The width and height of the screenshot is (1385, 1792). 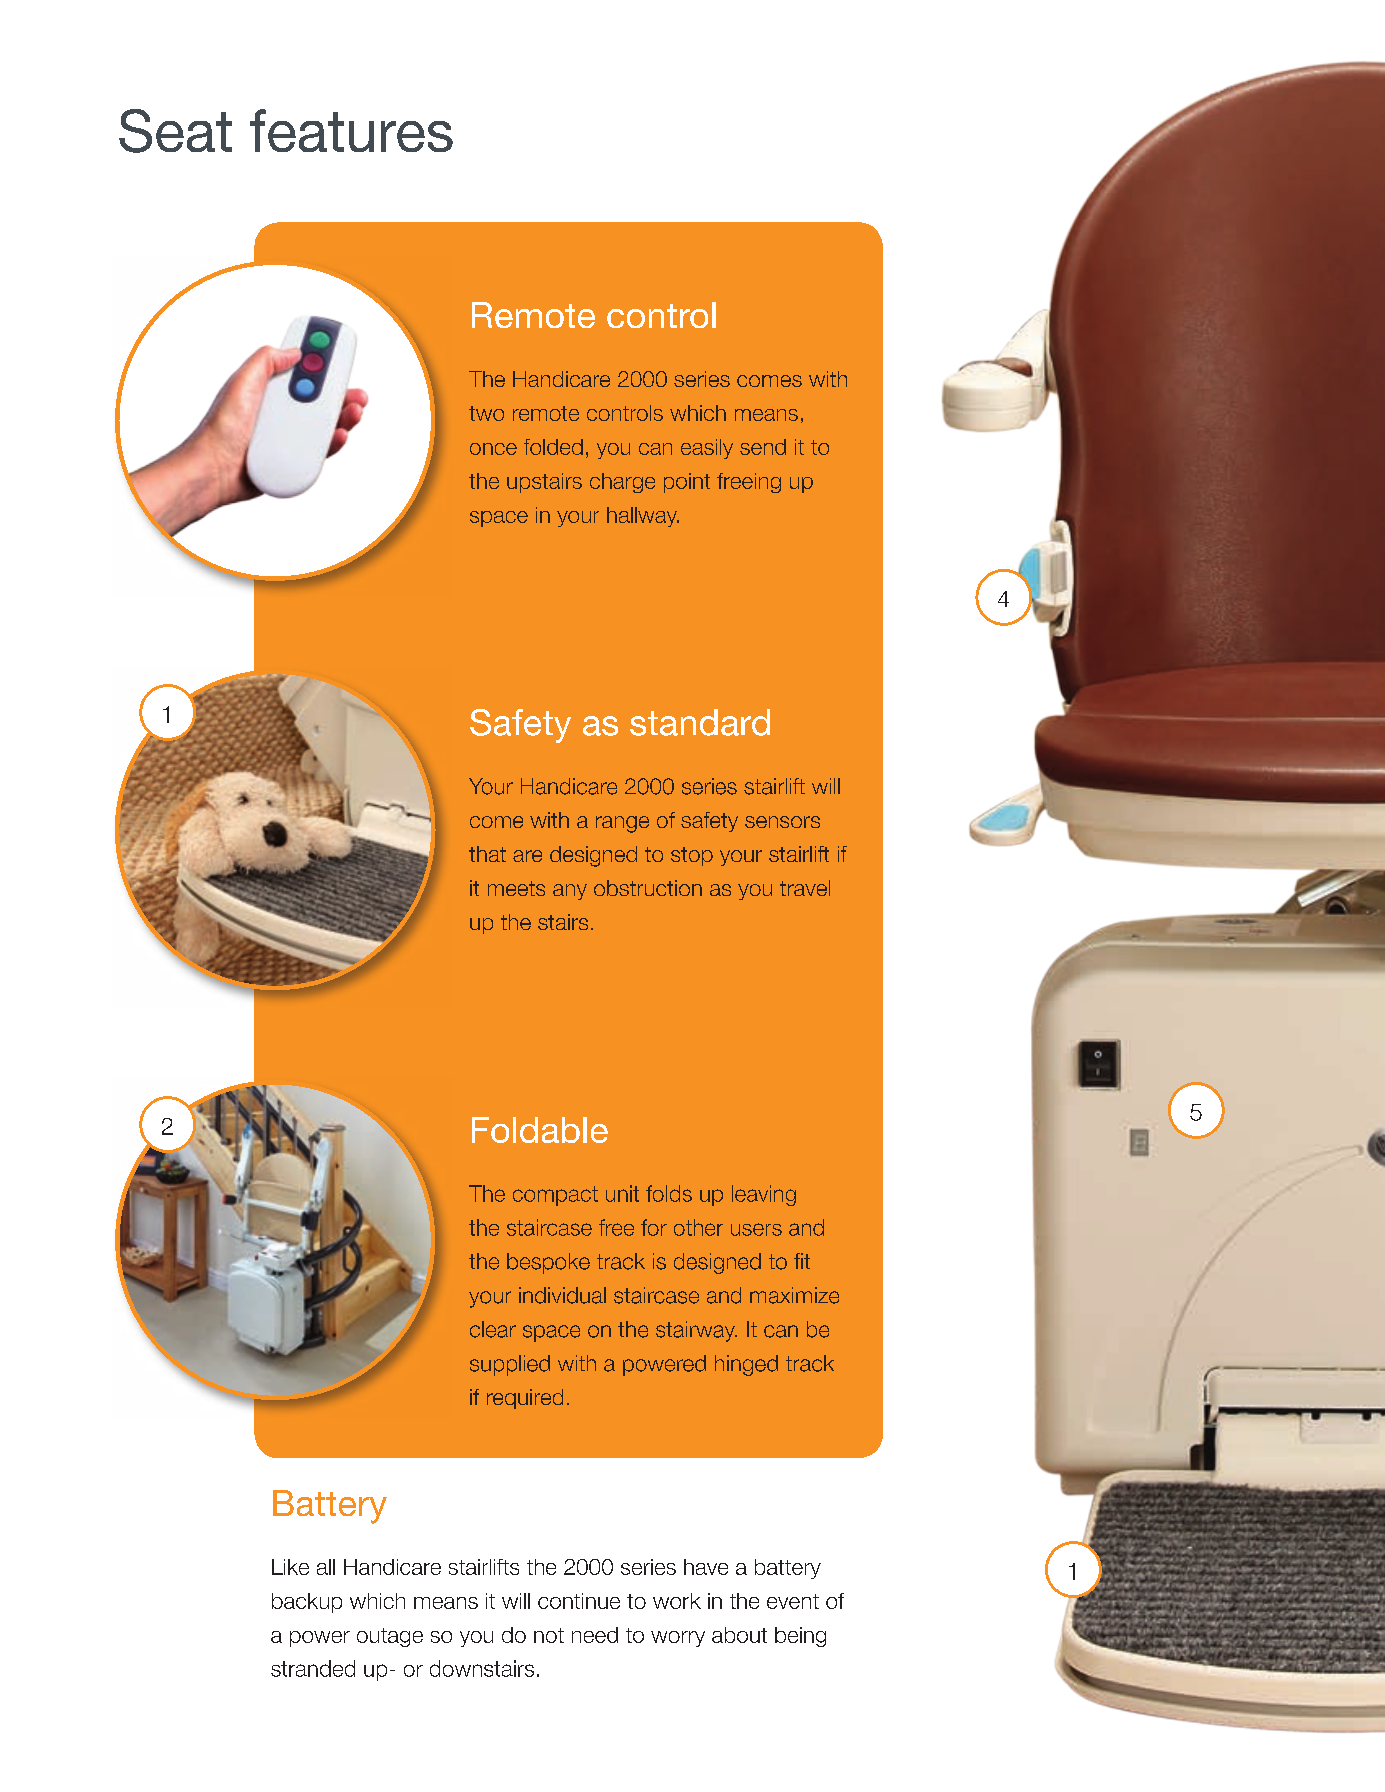 I want to click on send, so click(x=763, y=447).
